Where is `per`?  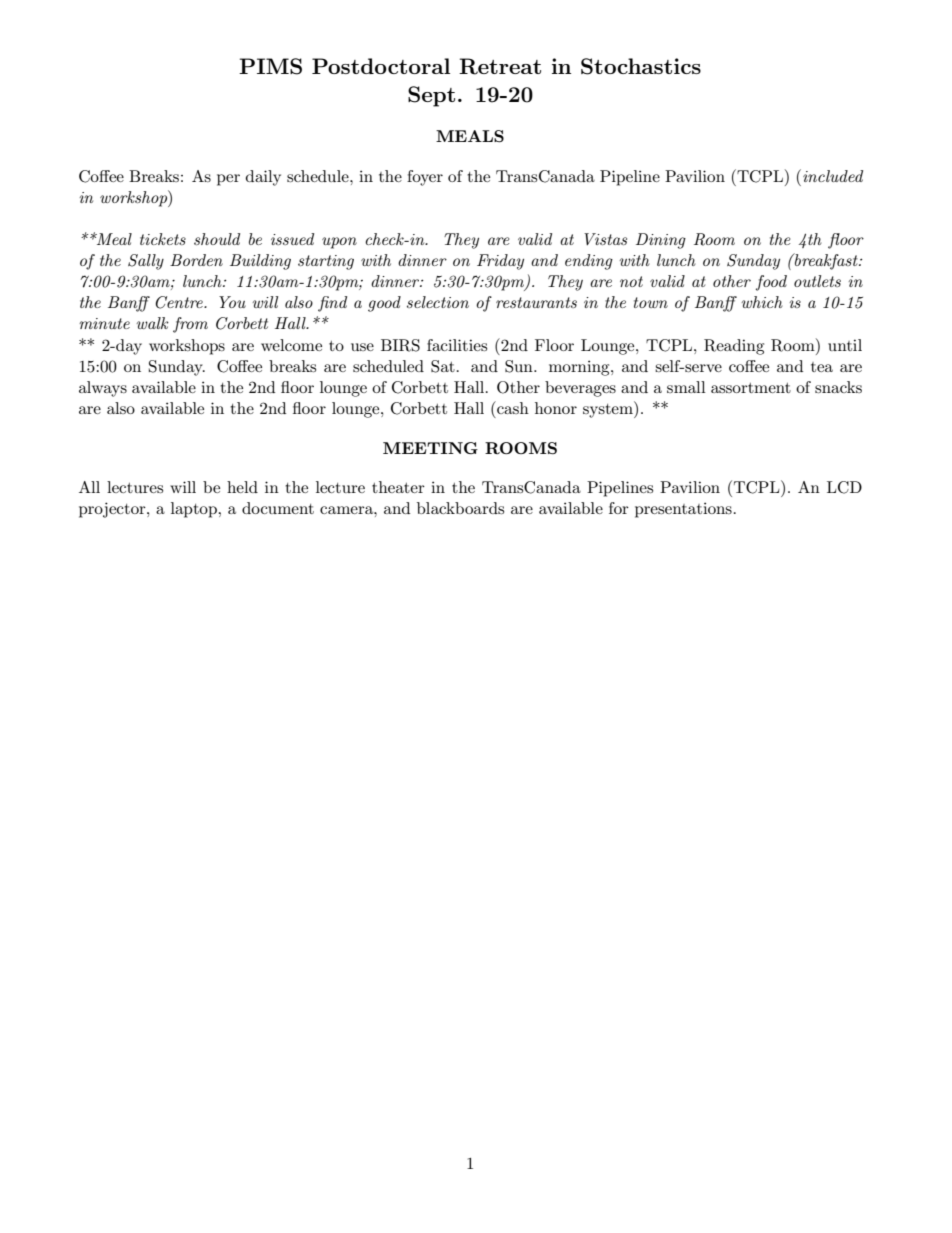 per is located at coordinates (228, 180).
